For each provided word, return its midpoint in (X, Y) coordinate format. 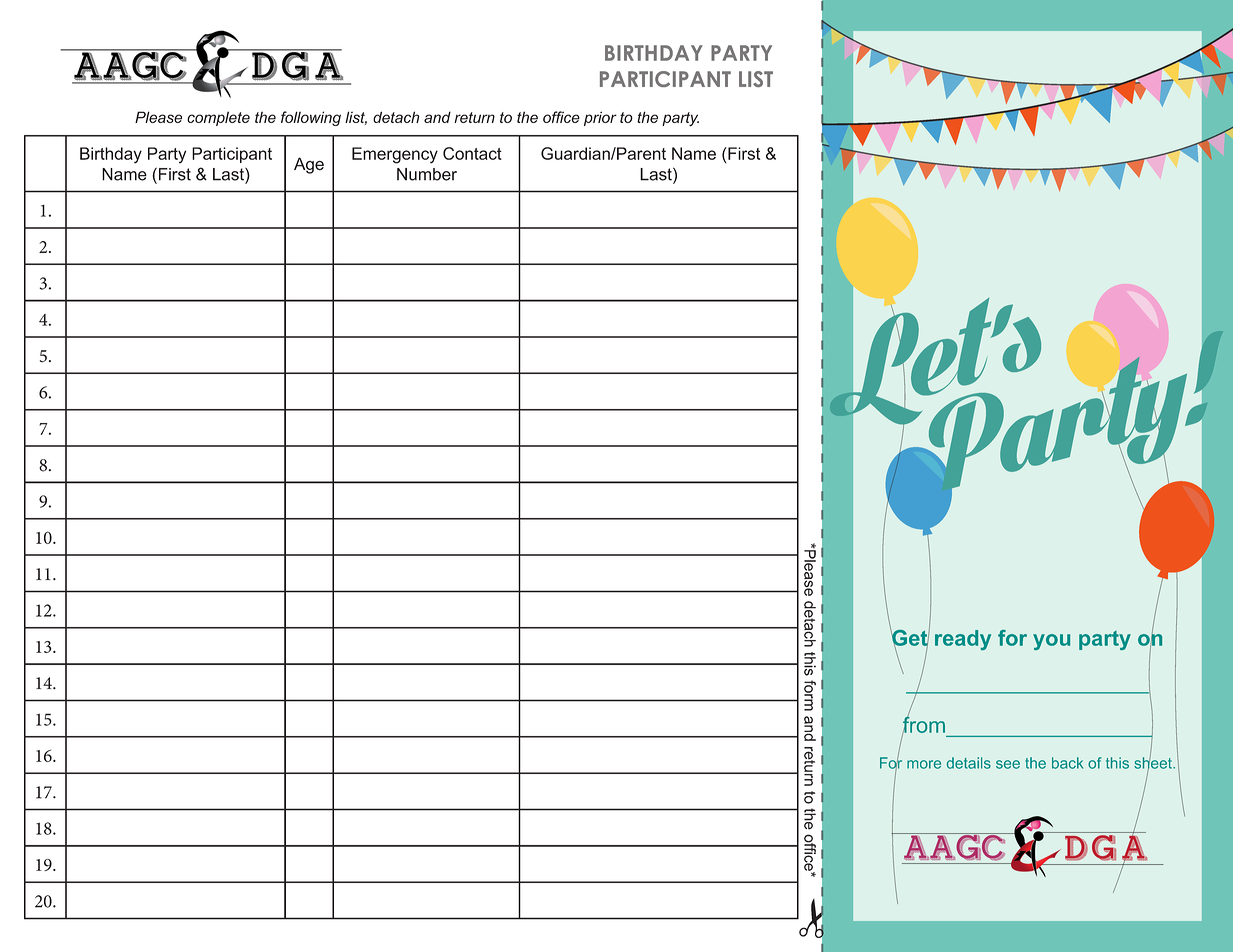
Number (427, 174)
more (924, 764)
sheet (1154, 763)
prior (600, 118)
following (311, 118)
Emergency (395, 155)
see (1008, 764)
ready (963, 640)
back (1067, 763)
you (1051, 642)
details (969, 763)
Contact (472, 153)
